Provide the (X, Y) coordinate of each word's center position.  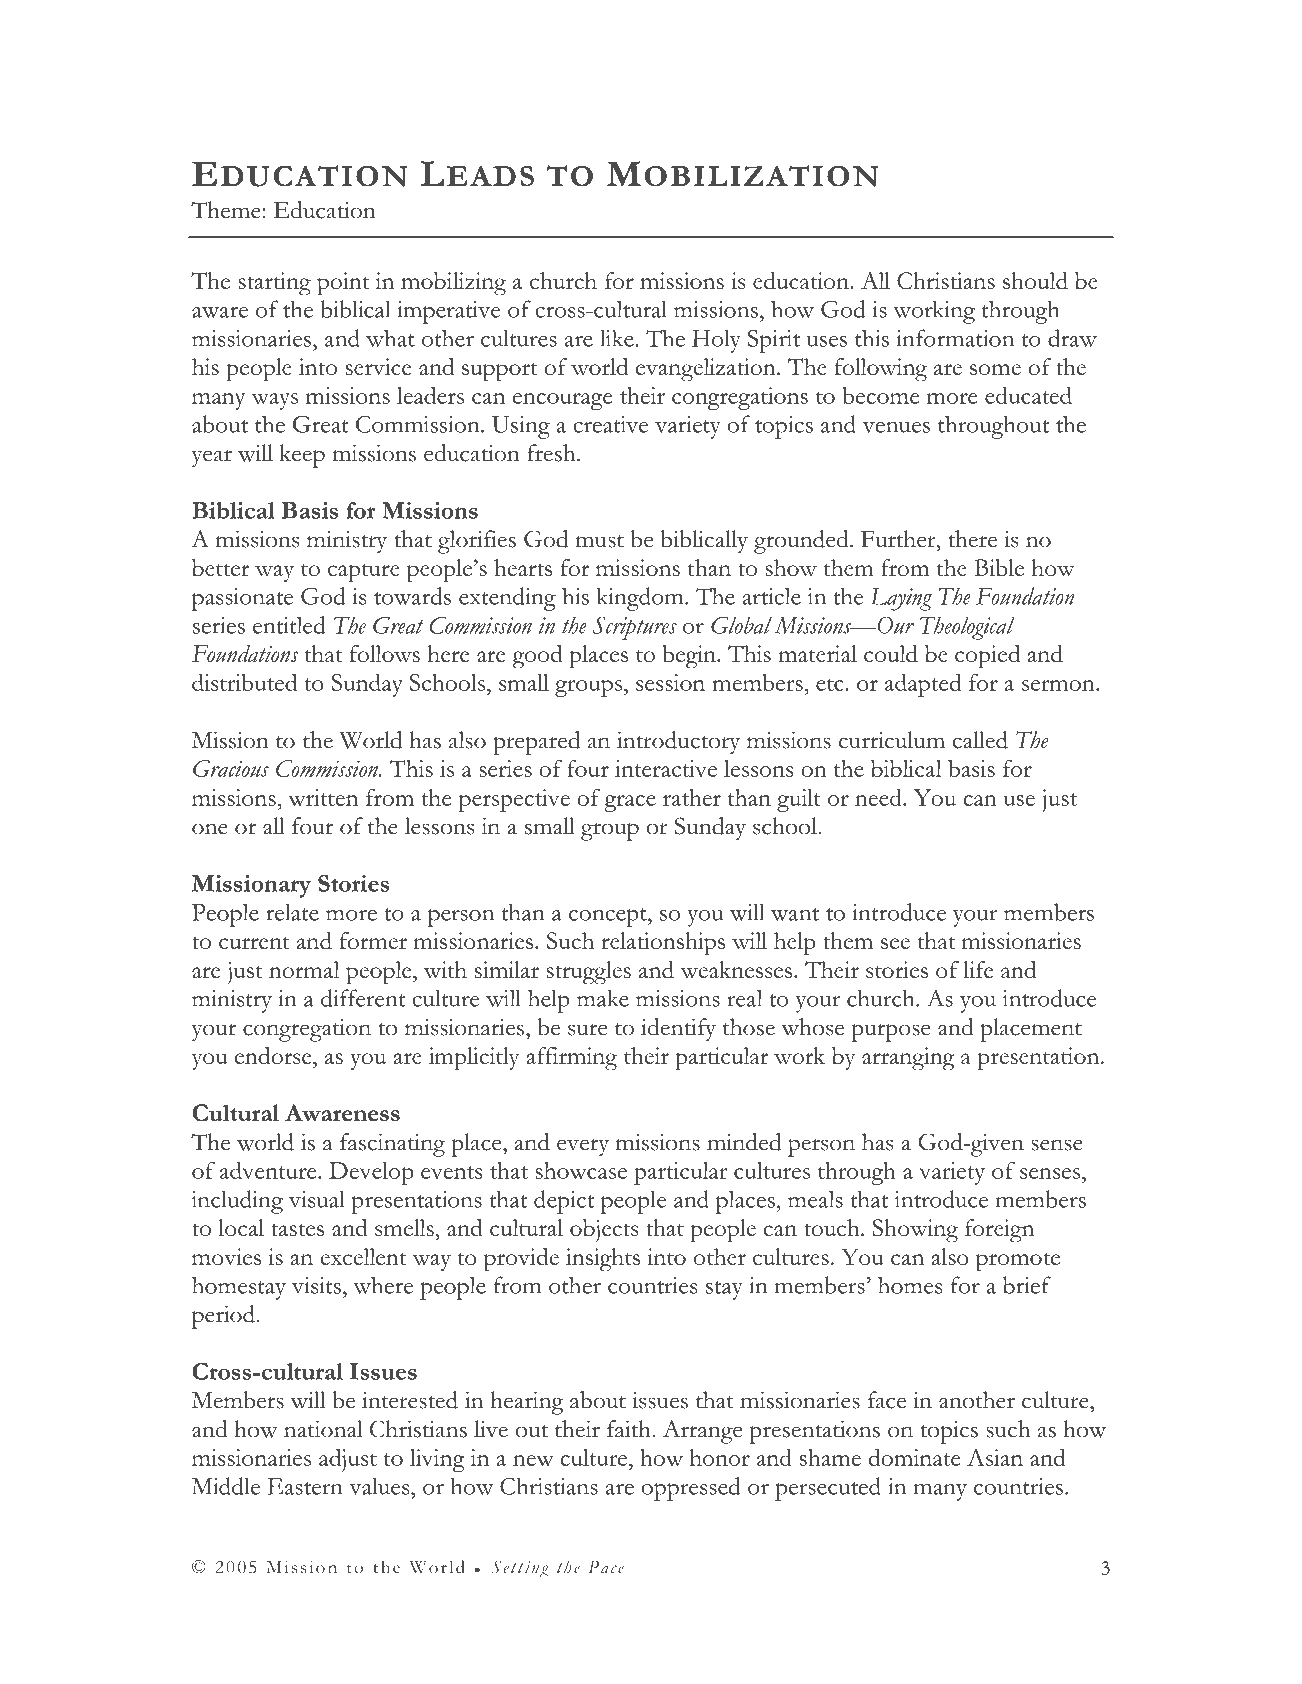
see (895, 943)
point (343, 284)
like (617, 338)
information (955, 338)
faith (630, 1429)
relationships (663, 944)
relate (292, 912)
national (323, 1429)
